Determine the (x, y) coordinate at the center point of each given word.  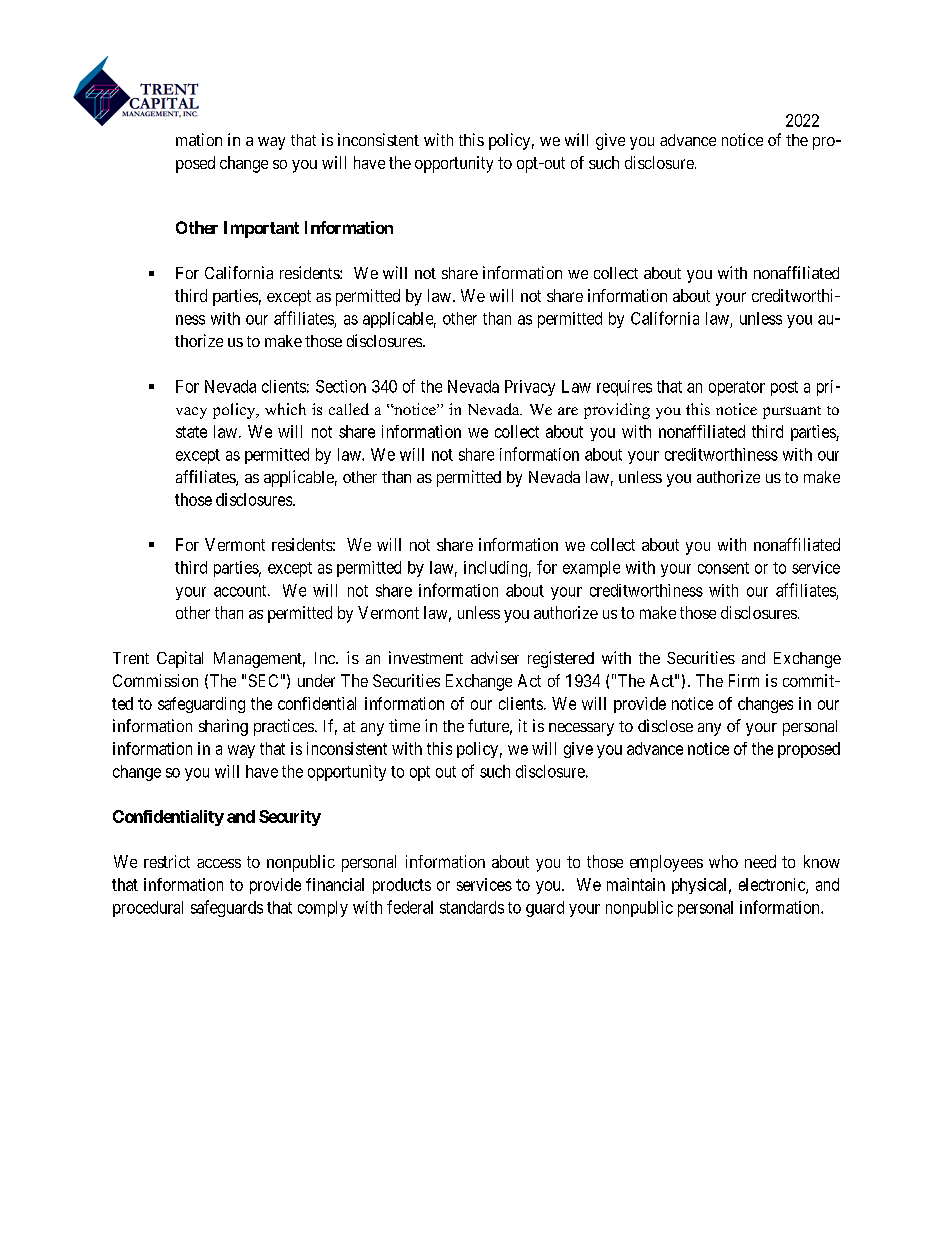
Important (261, 229)
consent (723, 568)
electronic (773, 885)
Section (341, 386)
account (241, 591)
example (591, 569)
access (219, 863)
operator (737, 388)
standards (472, 907)
